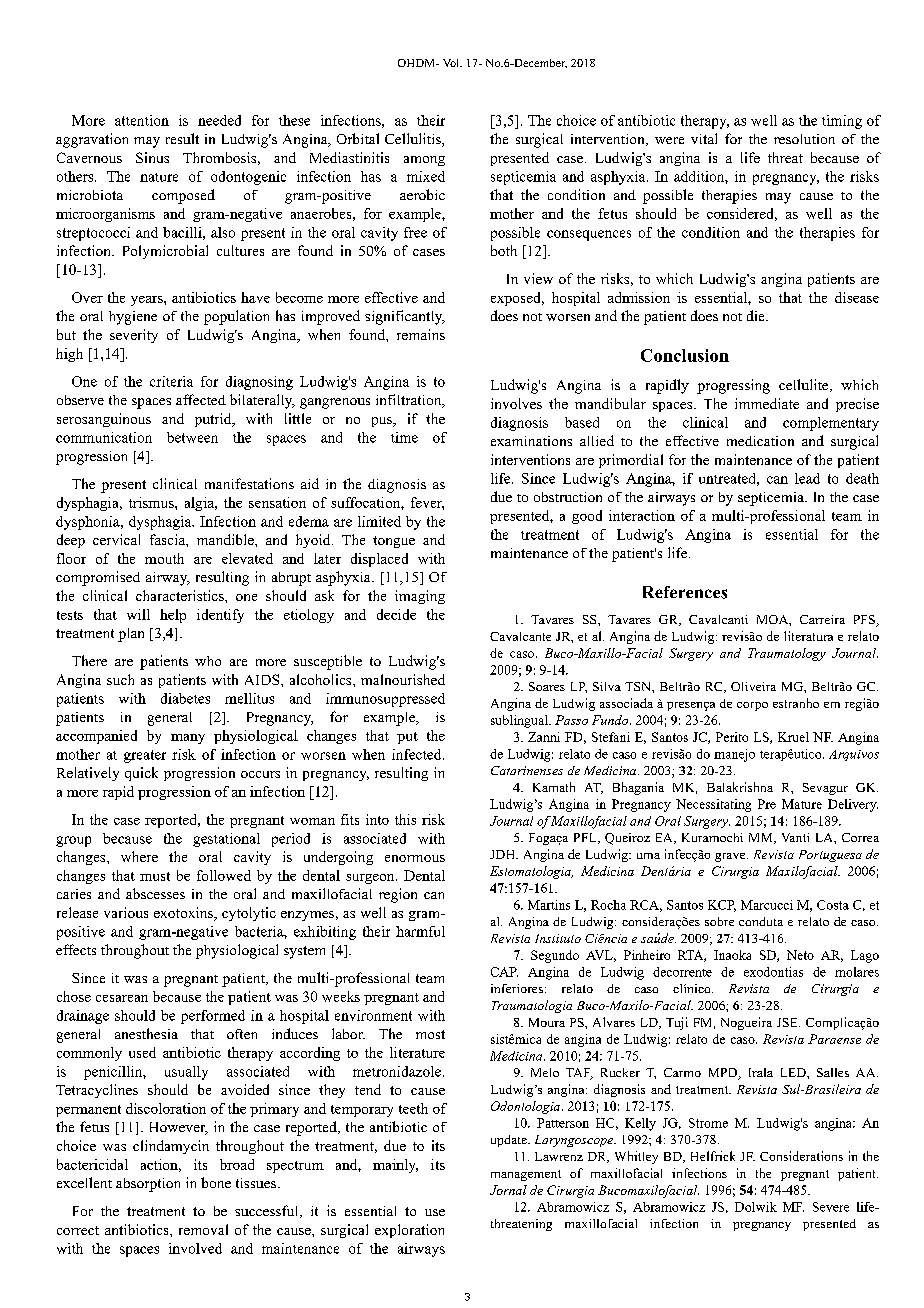  What do you see at coordinates (192, 437) in the screenshot?
I see `between` at bounding box center [192, 437].
